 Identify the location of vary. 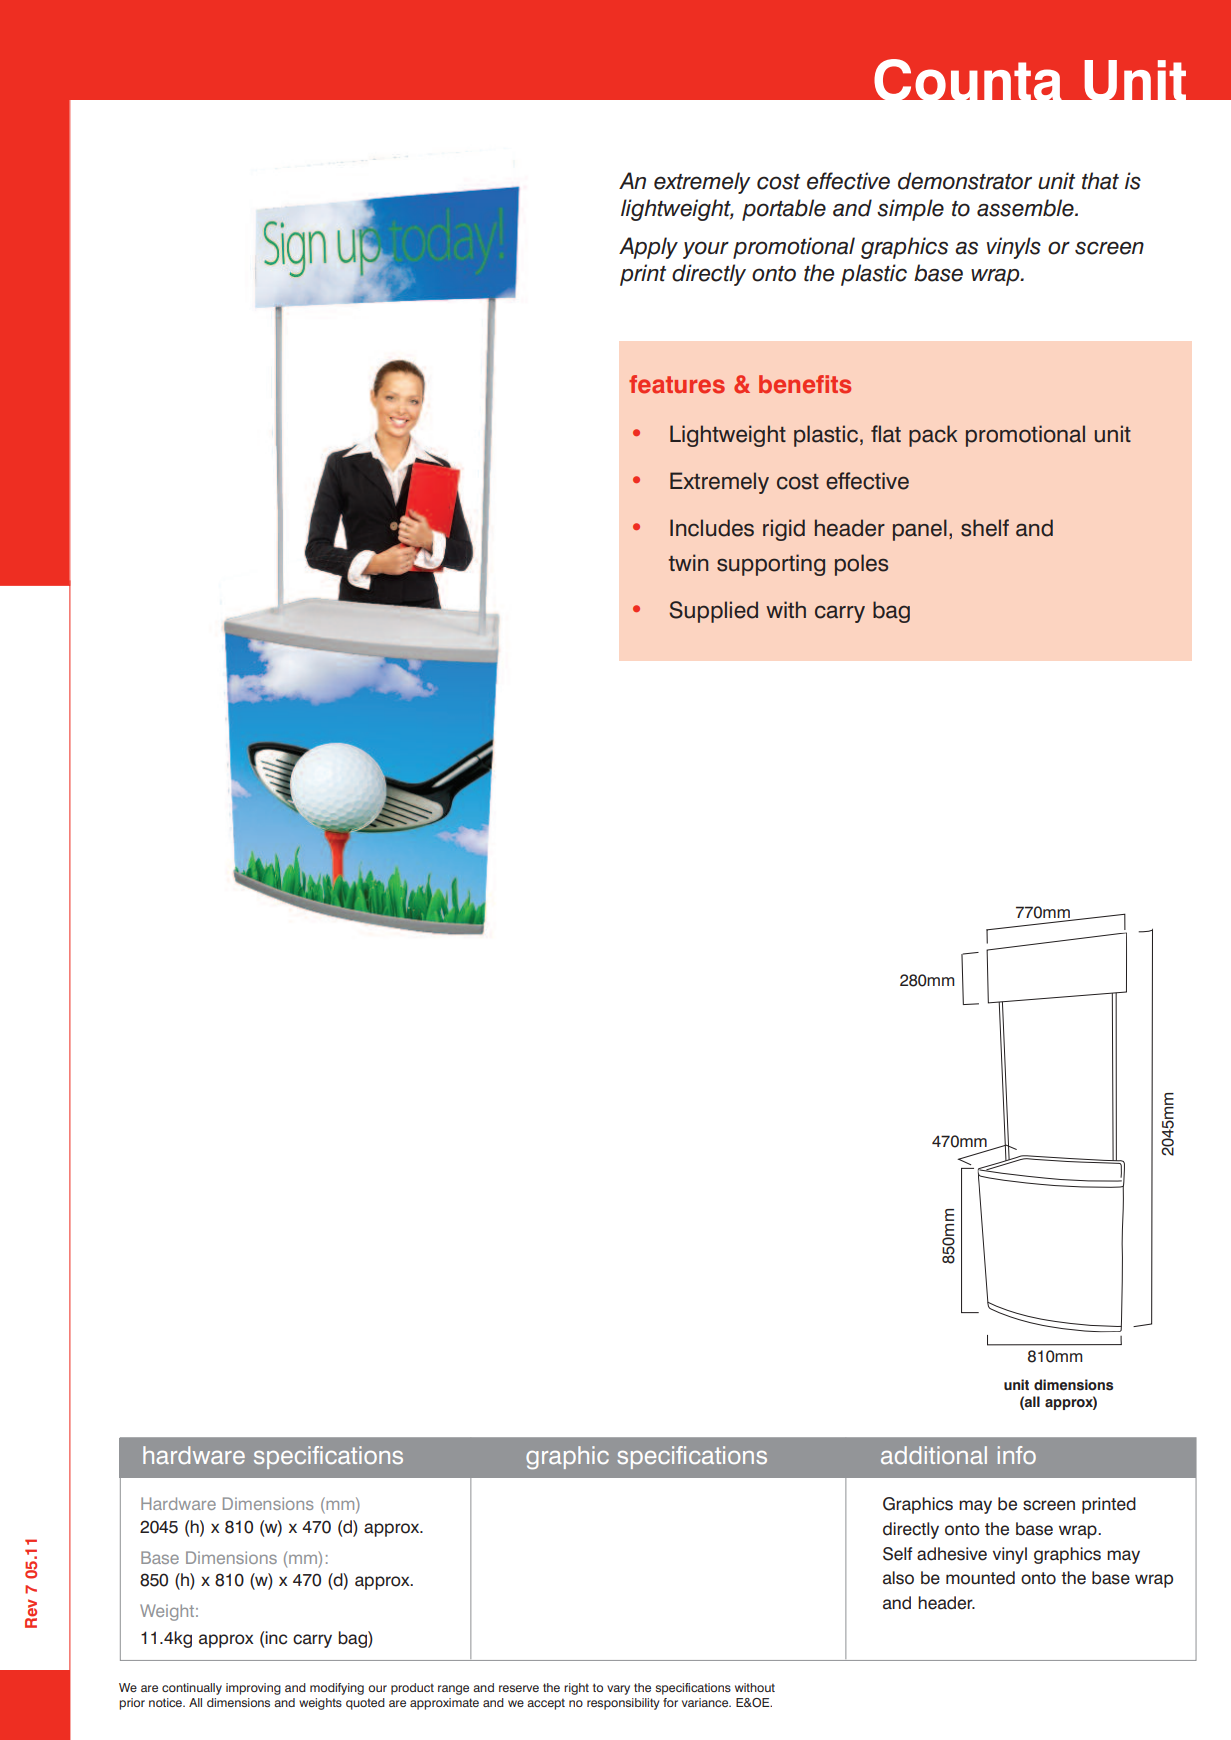
(618, 1690).
